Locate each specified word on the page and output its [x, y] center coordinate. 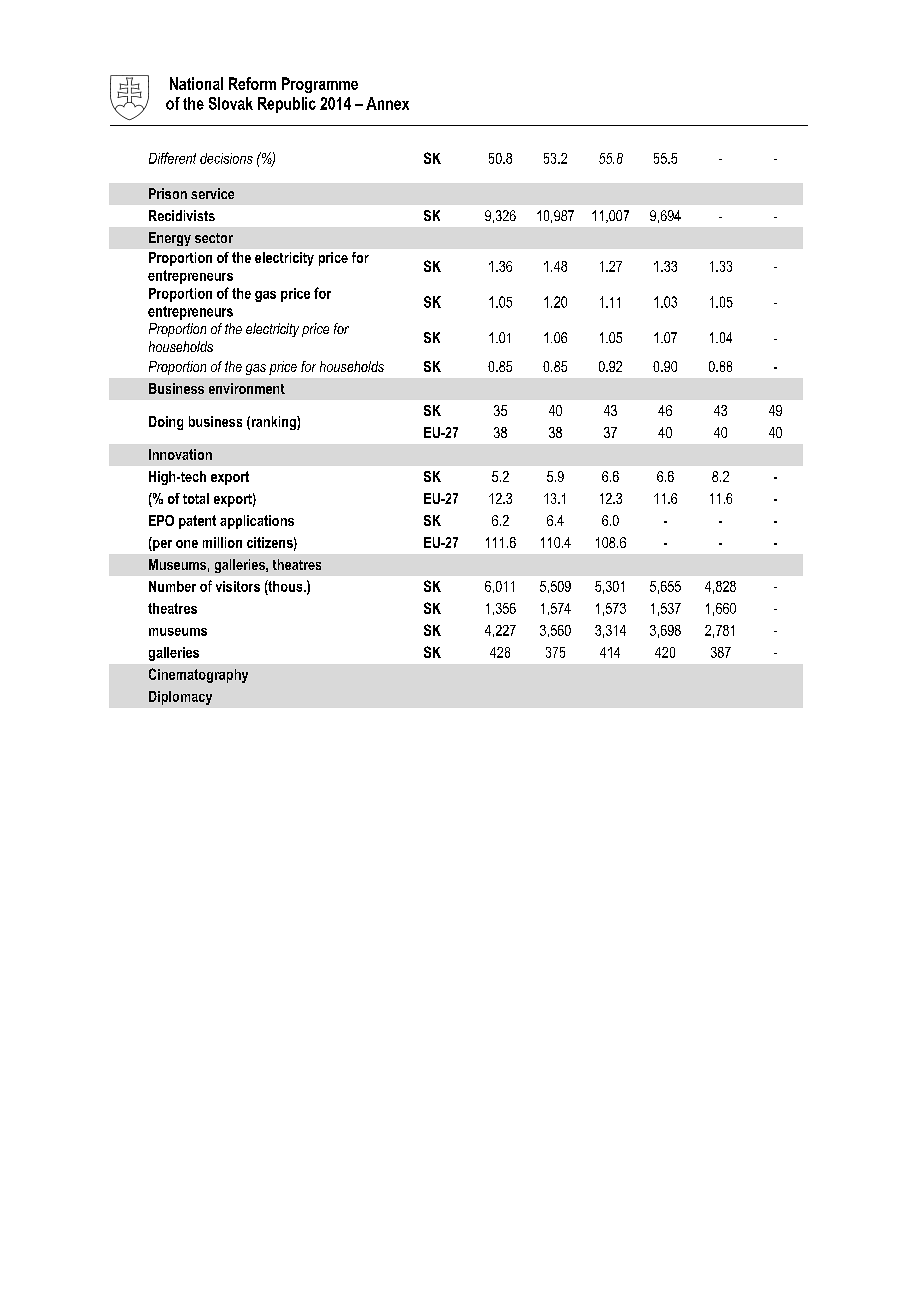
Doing [166, 423]
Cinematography [198, 675]
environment [247, 388]
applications [257, 522]
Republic [287, 105]
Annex [387, 103]
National [196, 83]
